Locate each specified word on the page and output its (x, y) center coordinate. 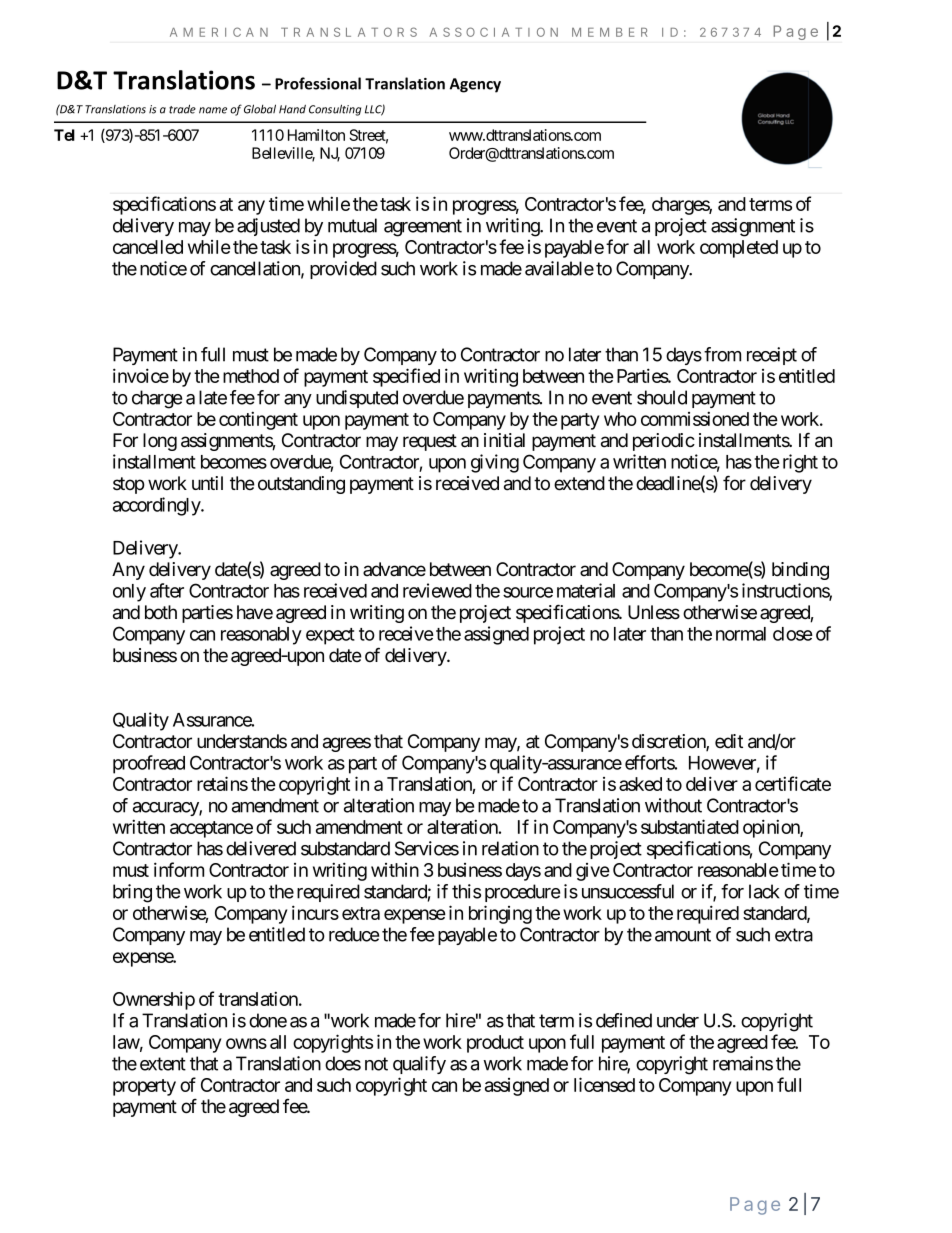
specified (406, 377)
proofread (149, 764)
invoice (141, 375)
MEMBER (609, 32)
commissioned (695, 418)
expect (330, 636)
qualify (419, 1065)
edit (729, 741)
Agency (475, 85)
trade (182, 109)
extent (163, 1064)
